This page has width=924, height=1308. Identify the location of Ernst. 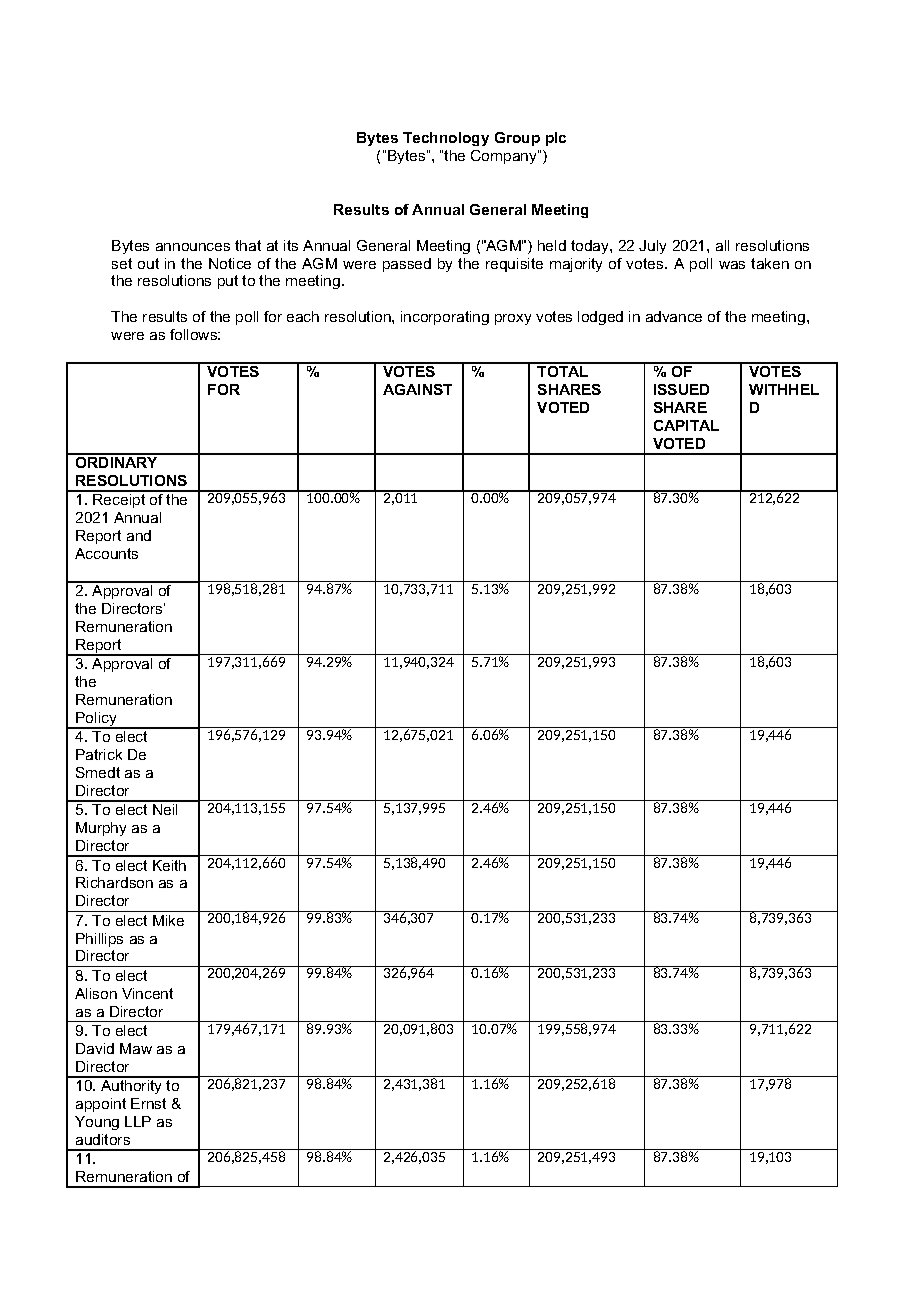
(148, 1103).
